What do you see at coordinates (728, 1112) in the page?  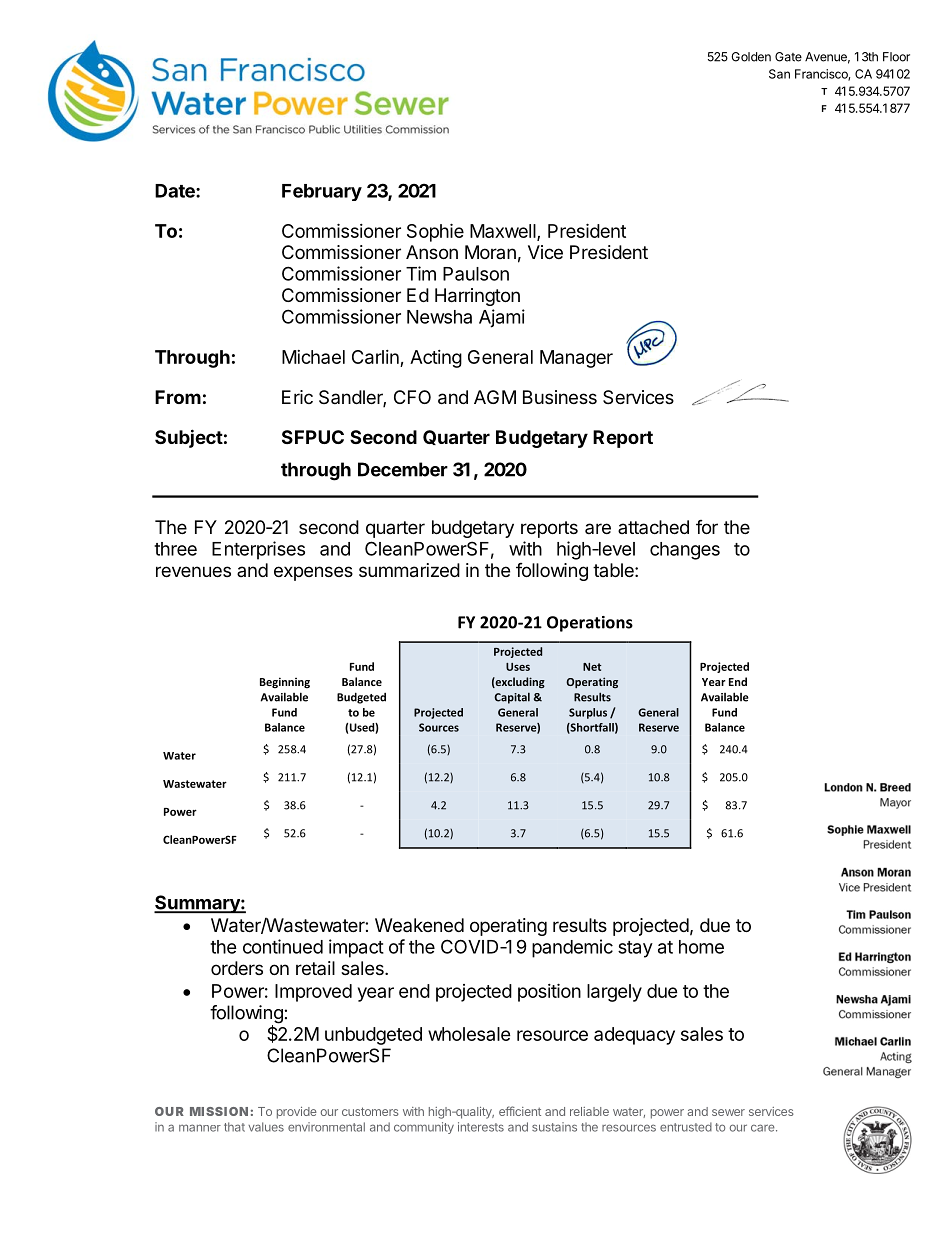 I see `sewer` at bounding box center [728, 1112].
